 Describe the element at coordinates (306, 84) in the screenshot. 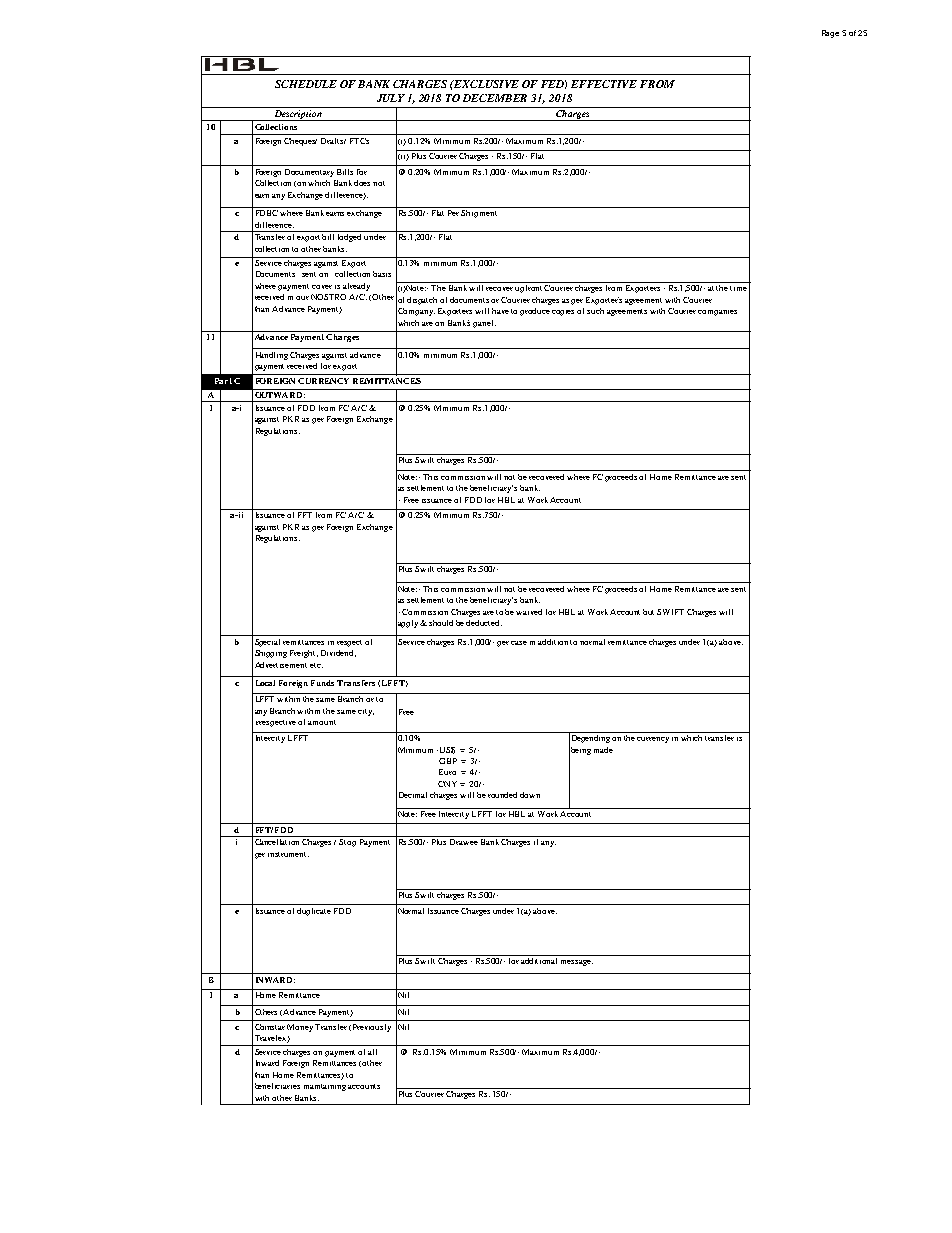

I see `SCHEDULE` at that location.
